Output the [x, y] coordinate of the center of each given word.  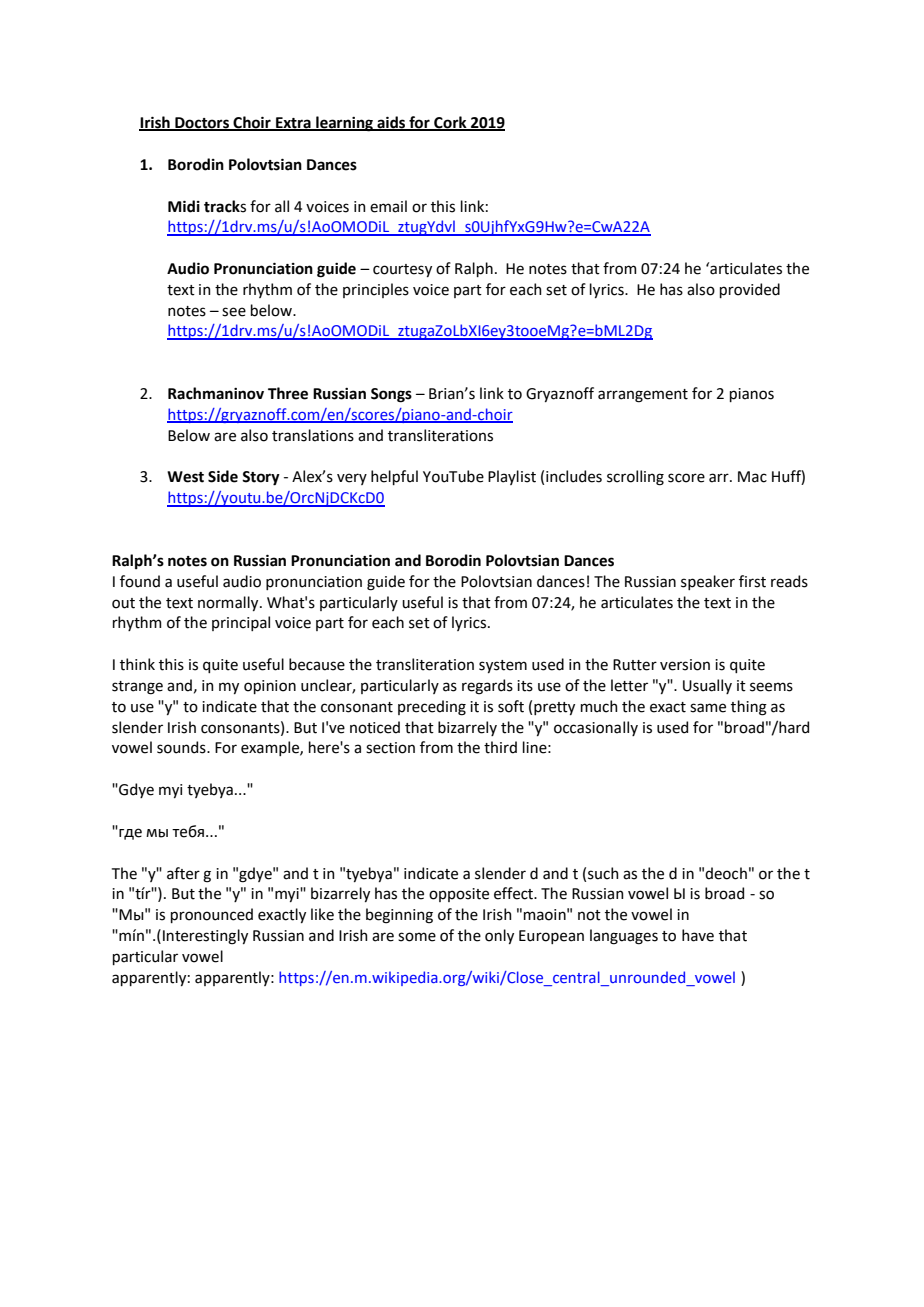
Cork [450, 123]
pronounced [212, 915]
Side [223, 476]
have [698, 935]
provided [750, 290]
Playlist [512, 477]
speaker [708, 582]
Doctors [202, 124]
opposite [459, 895]
